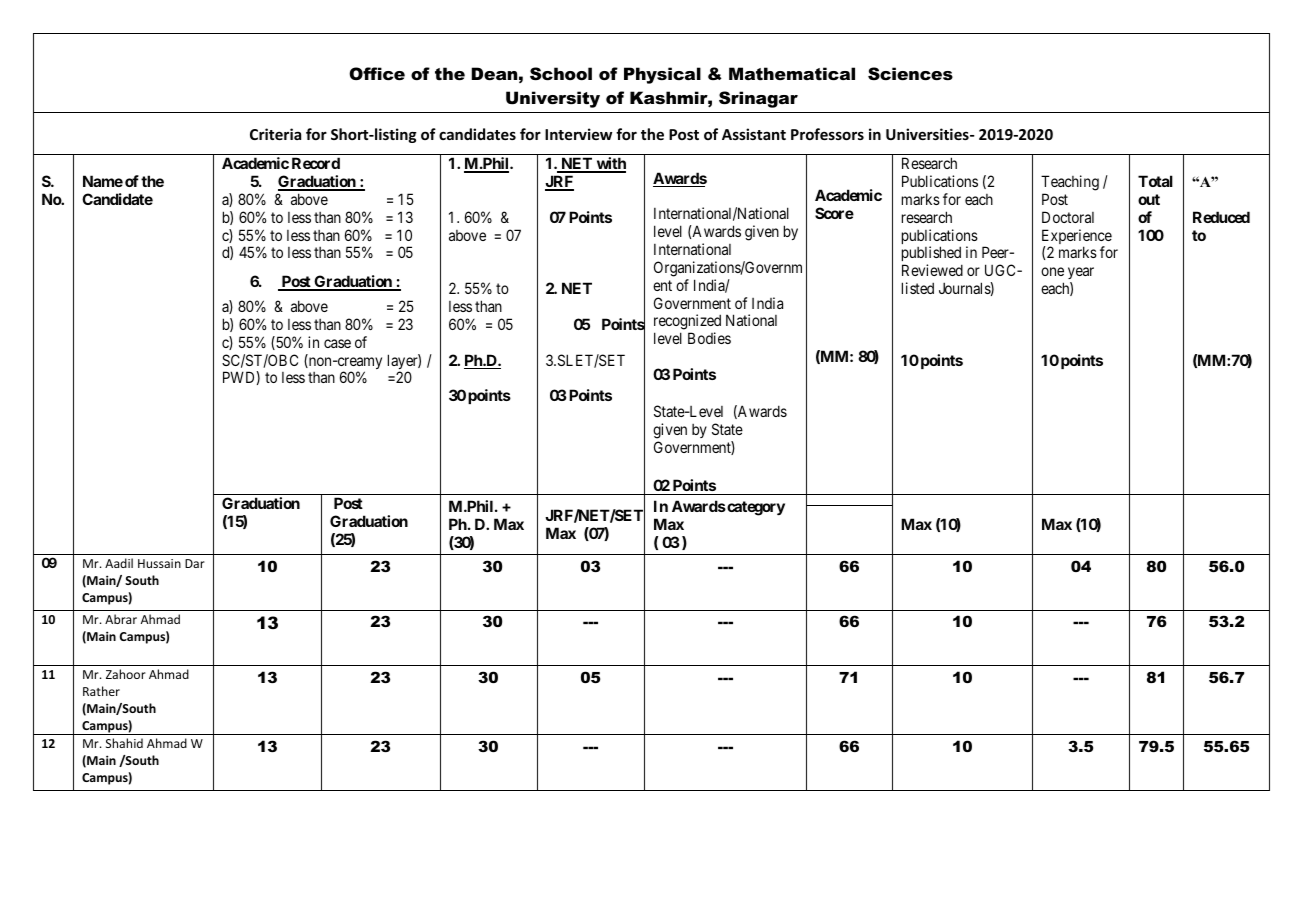  Describe the element at coordinates (275, 134) in the document. I see `Criteria` at that location.
